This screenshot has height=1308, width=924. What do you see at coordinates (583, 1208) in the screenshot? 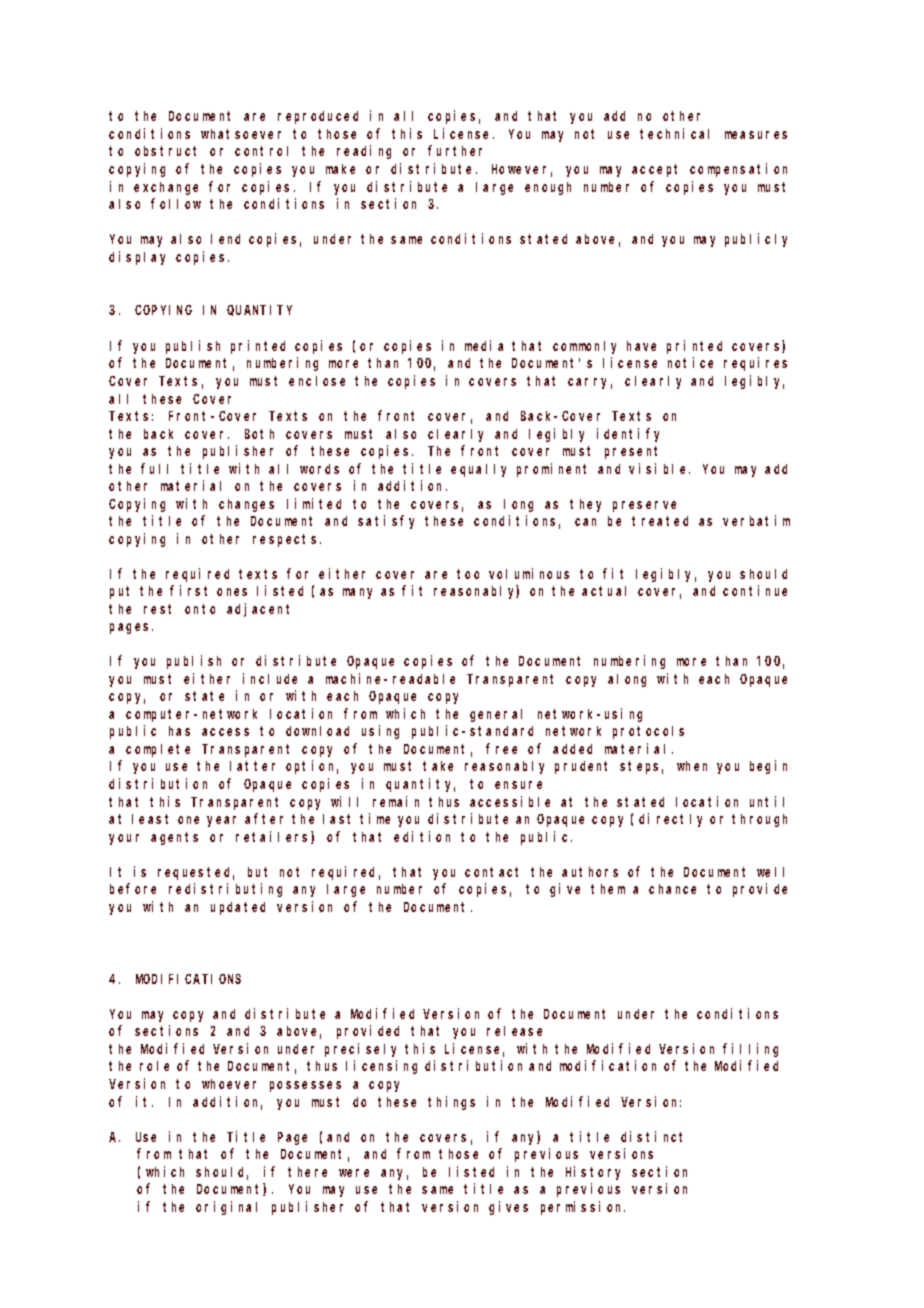
I see `permission` at bounding box center [583, 1208].
